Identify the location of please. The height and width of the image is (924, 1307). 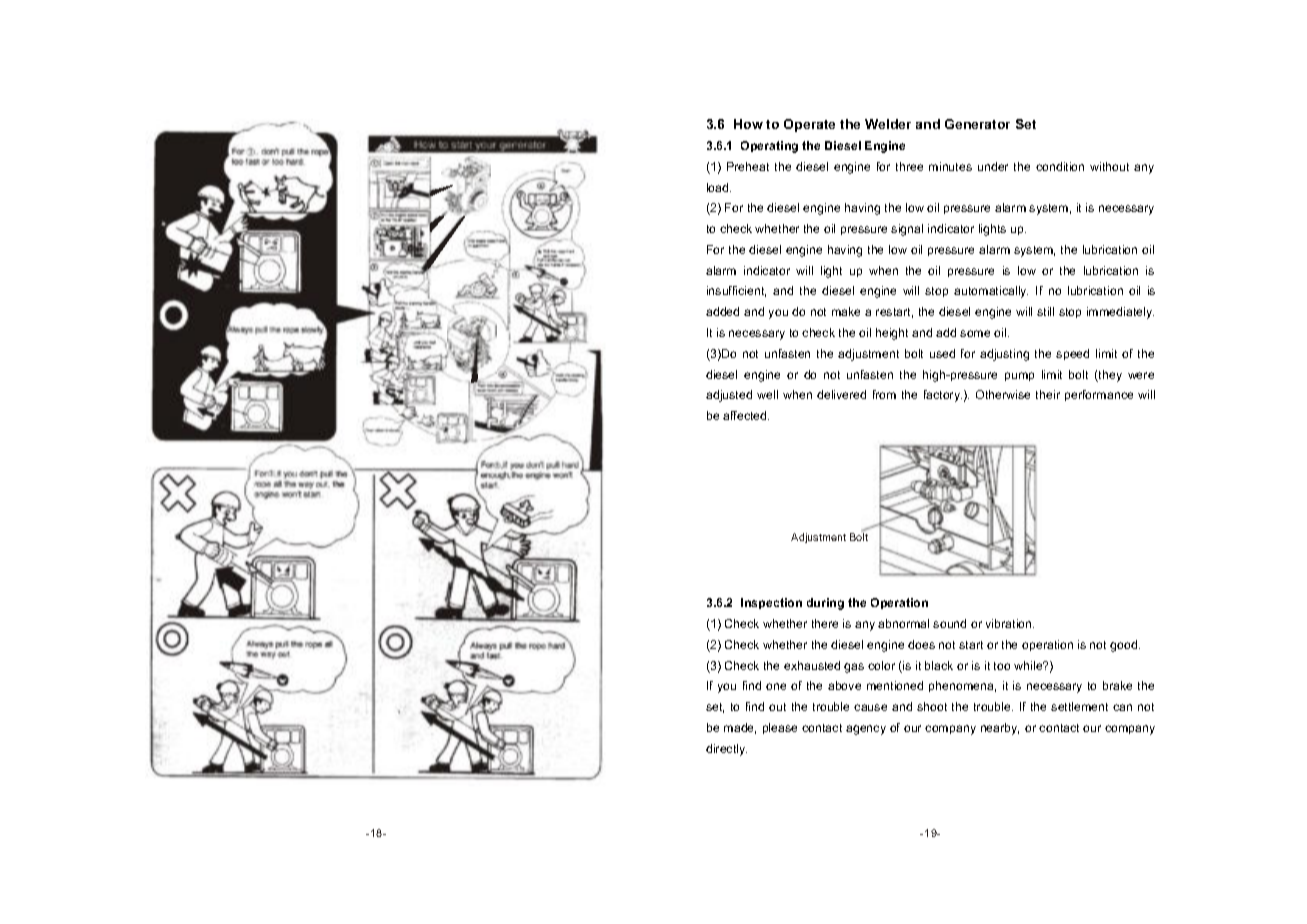
(780, 728).
